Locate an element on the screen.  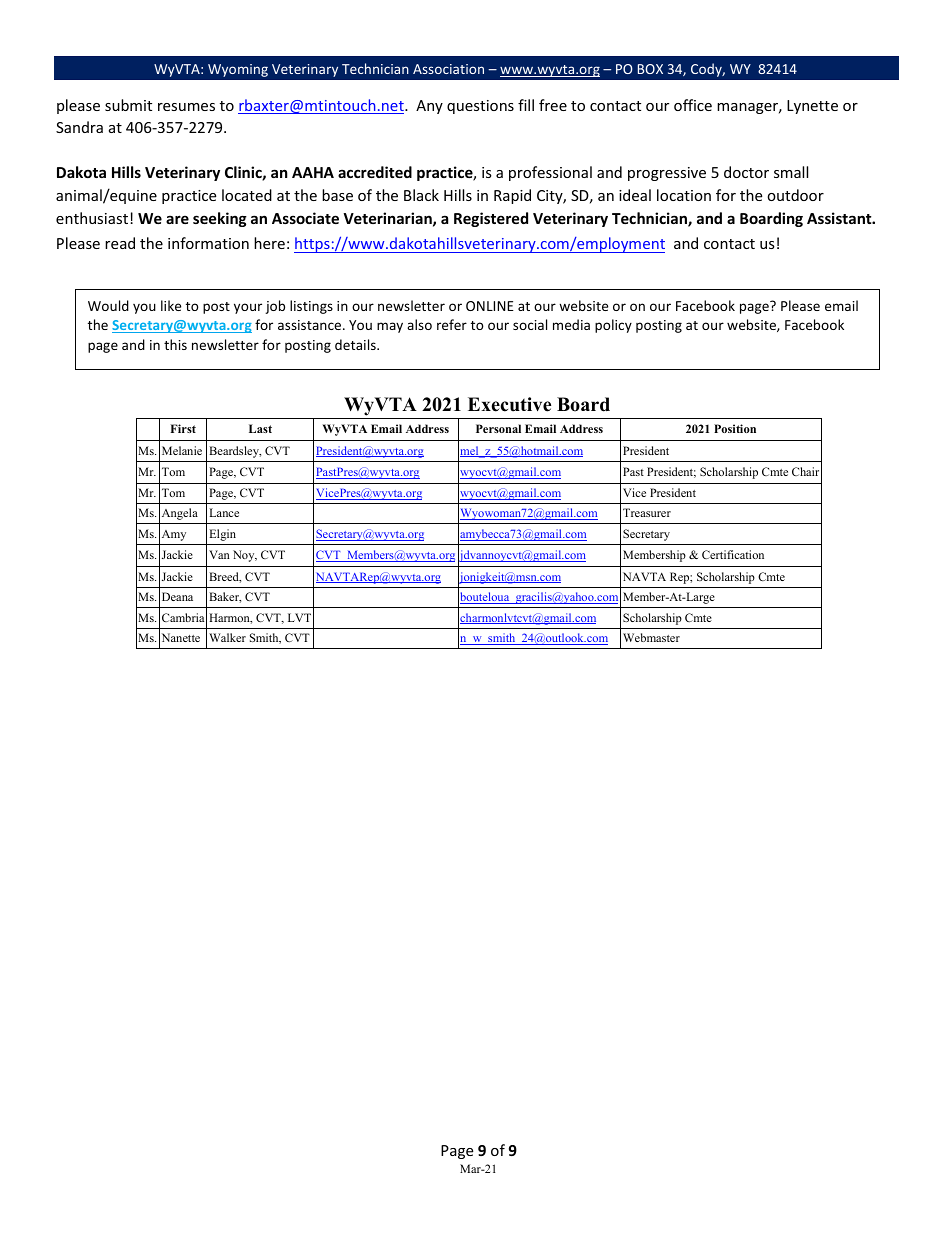
policy is located at coordinates (613, 326).
